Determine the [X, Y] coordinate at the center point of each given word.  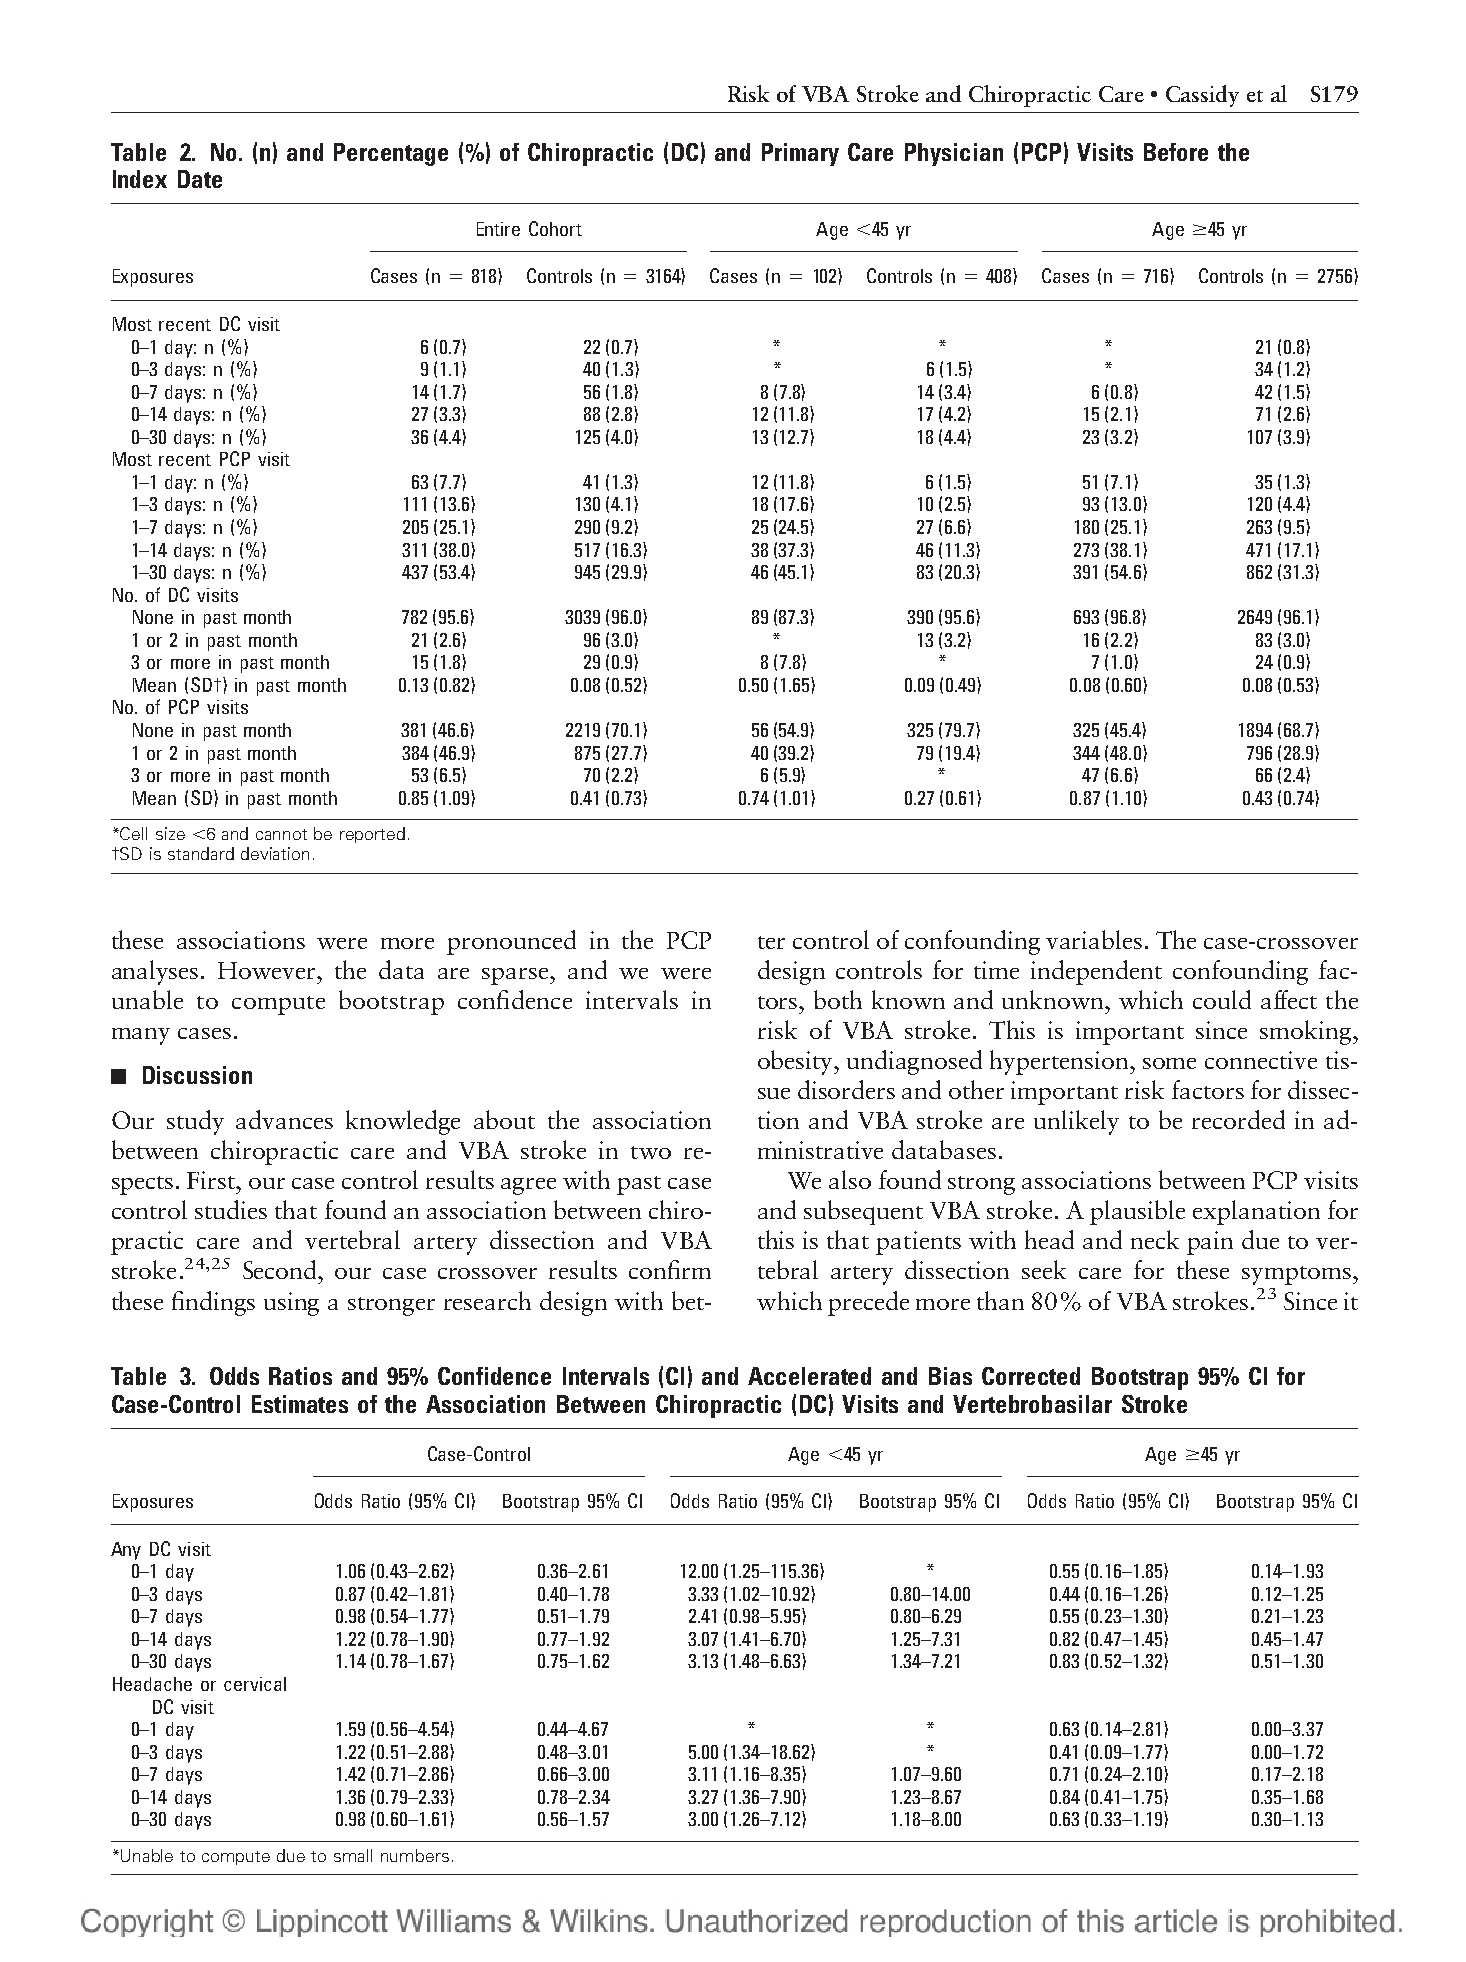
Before [1176, 152]
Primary [800, 154]
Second [281, 1269]
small [353, 1855]
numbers [415, 1855]
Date [200, 179]
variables [1094, 939]
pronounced [511, 942]
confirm [670, 1269]
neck [1155, 1239]
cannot [281, 834]
